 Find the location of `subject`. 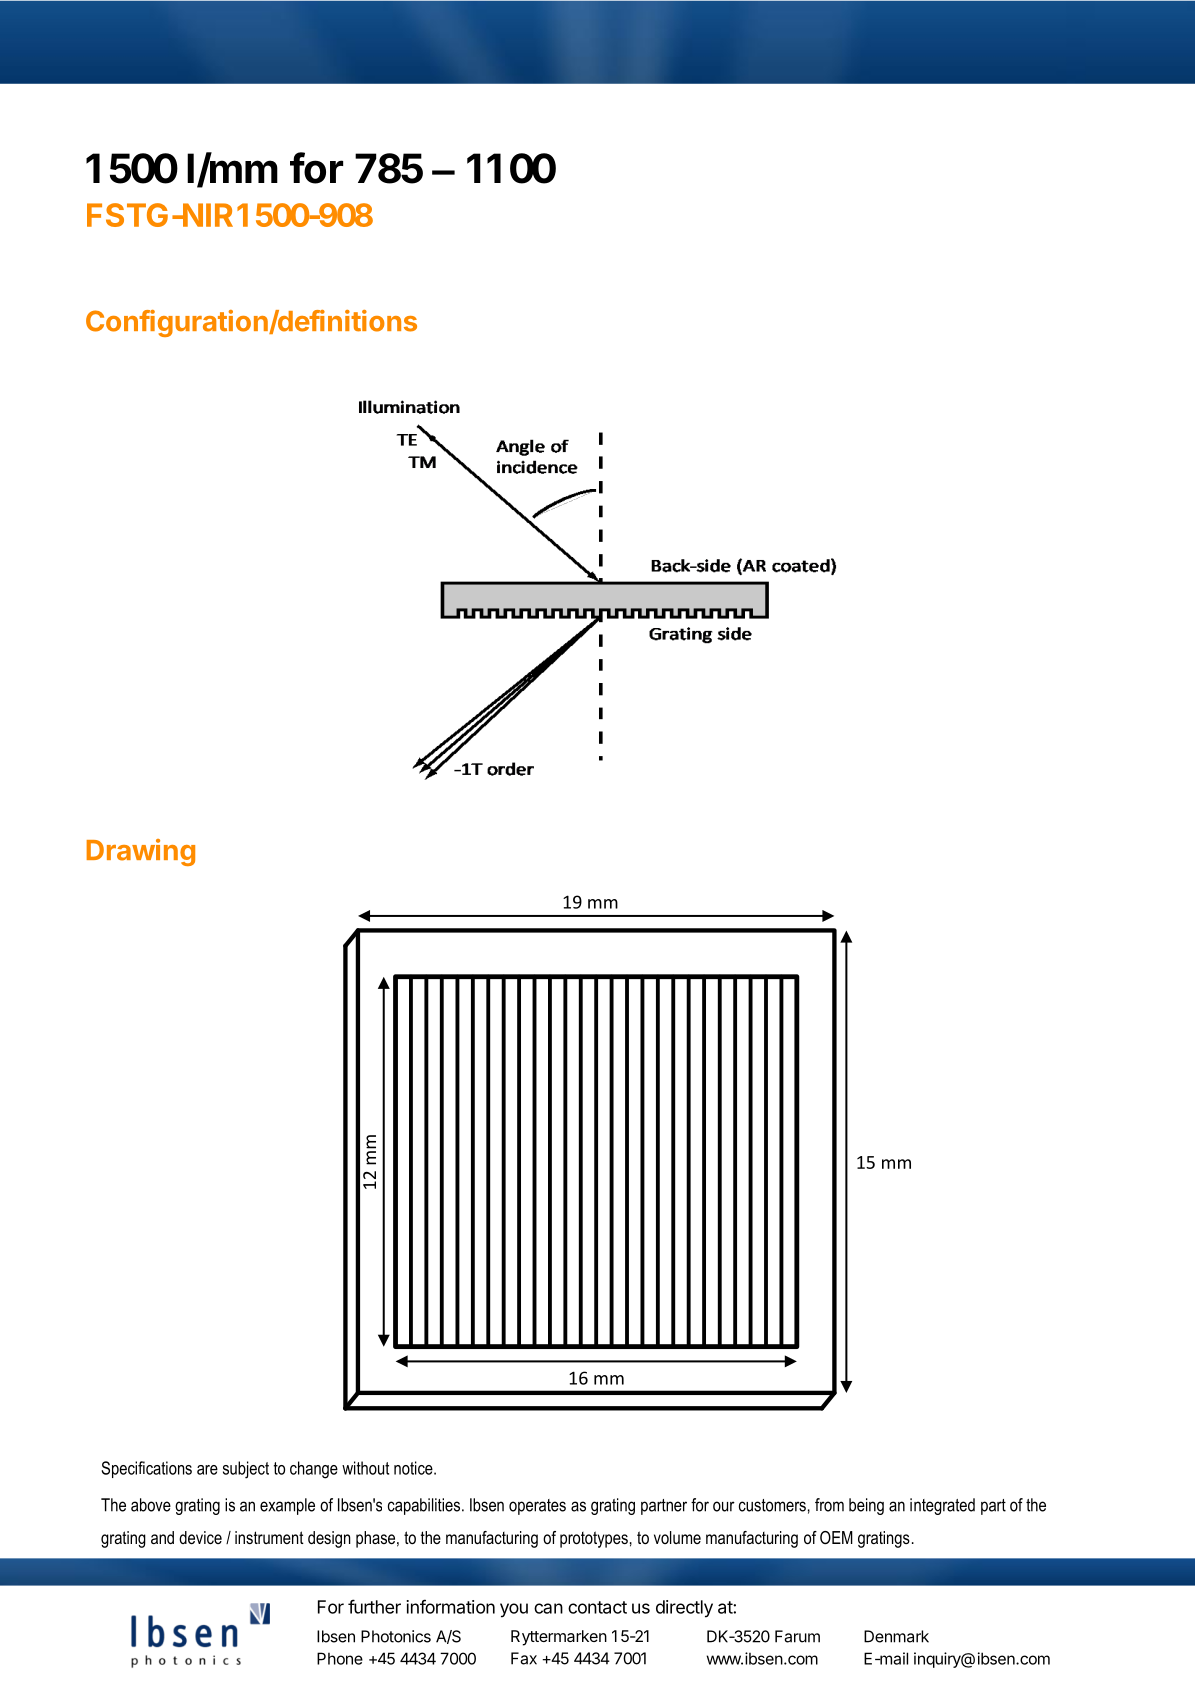

subject is located at coordinates (246, 1470).
